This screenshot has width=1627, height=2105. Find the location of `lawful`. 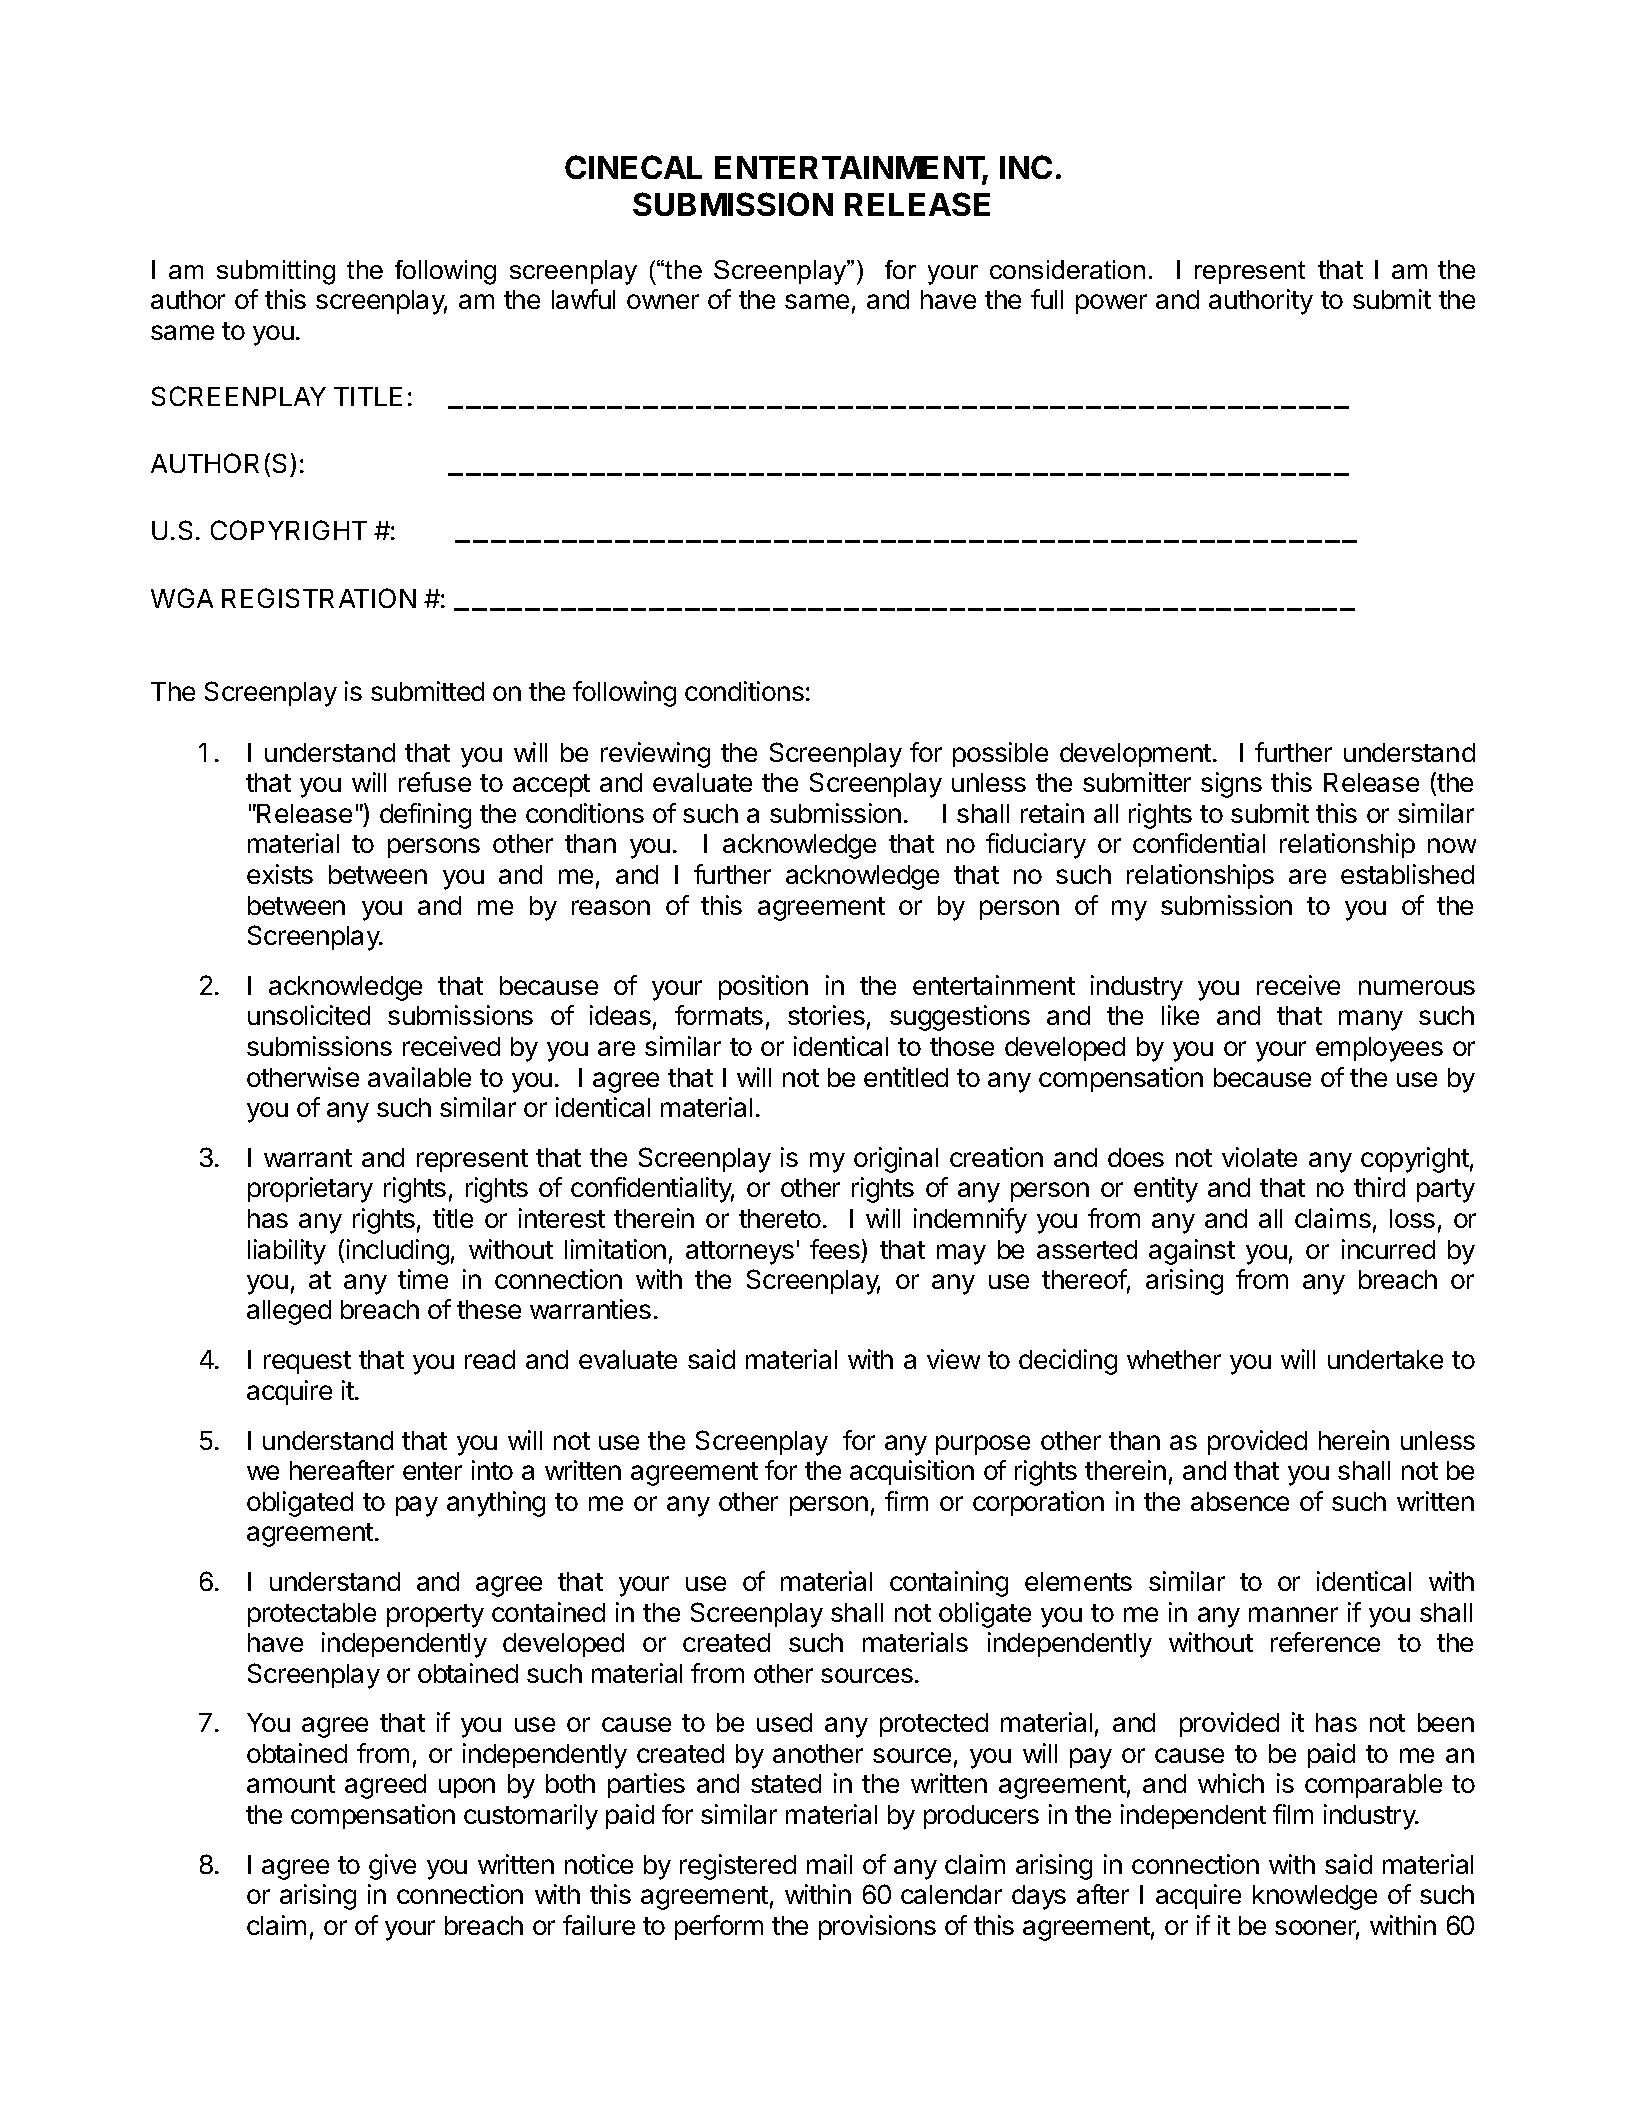

lawful is located at coordinates (583, 299).
